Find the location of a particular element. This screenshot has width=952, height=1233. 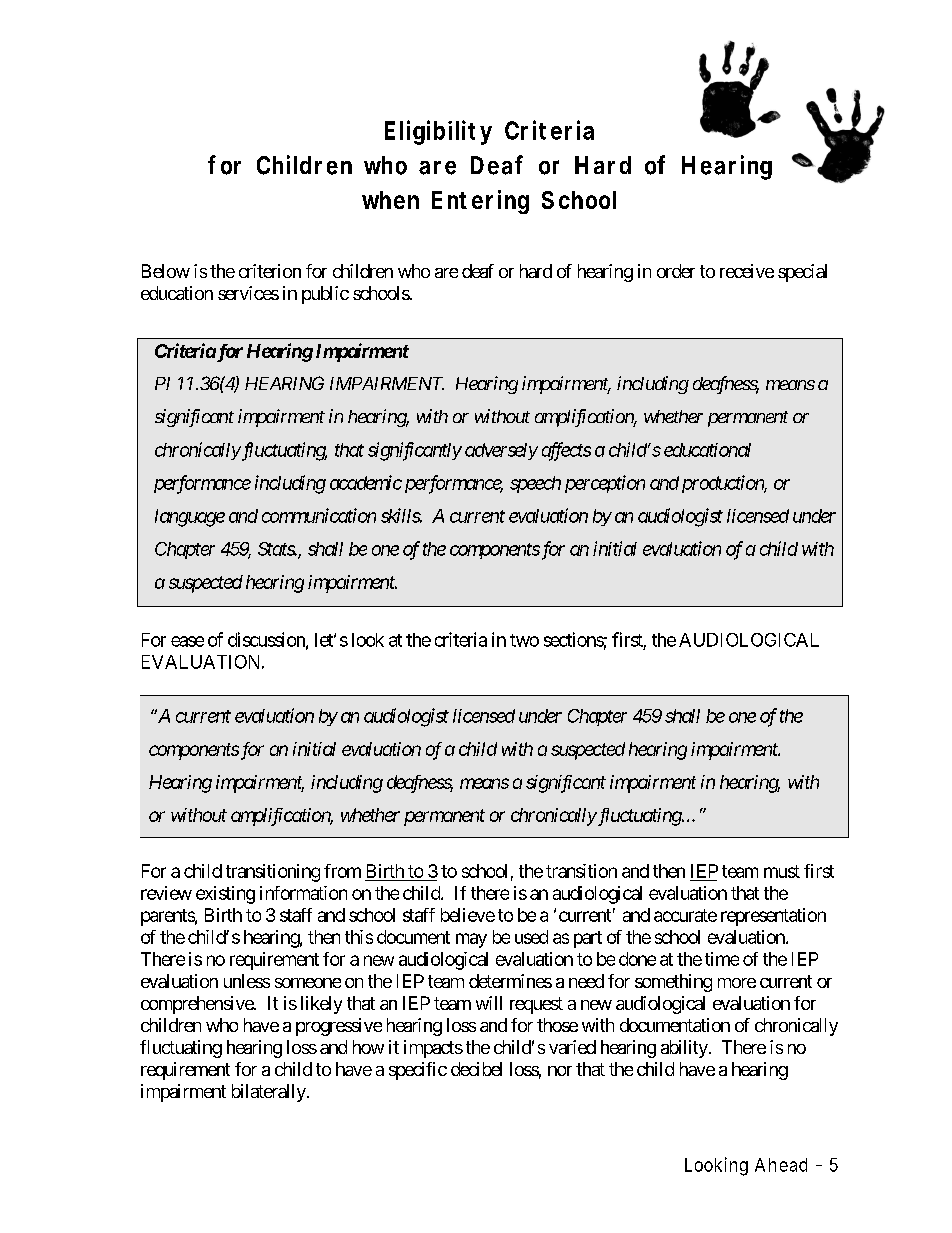

adversely is located at coordinates (501, 451).
